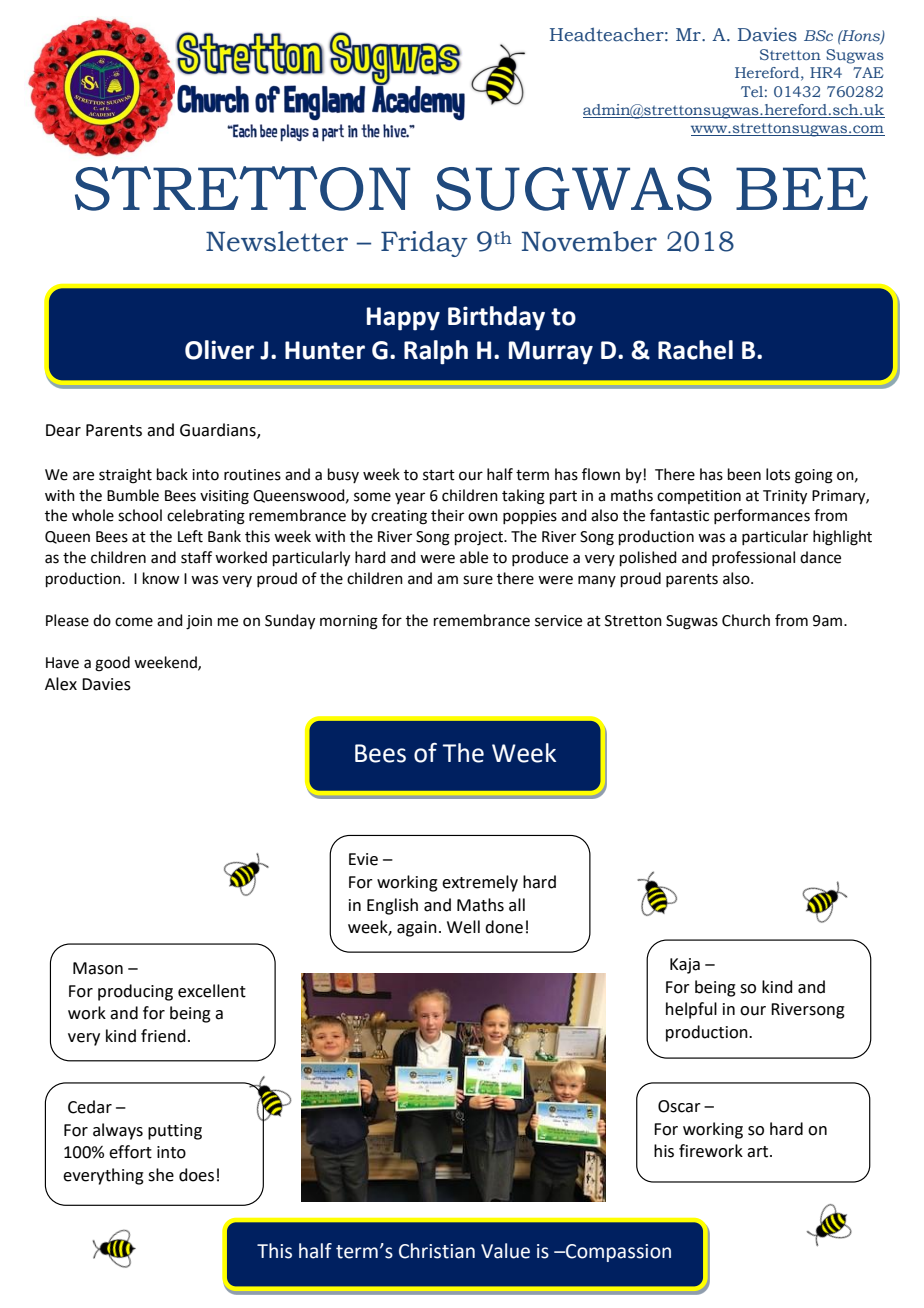 This screenshot has height=1308, width=924. What do you see at coordinates (695, 350) in the screenshot?
I see `Rachel` at bounding box center [695, 350].
